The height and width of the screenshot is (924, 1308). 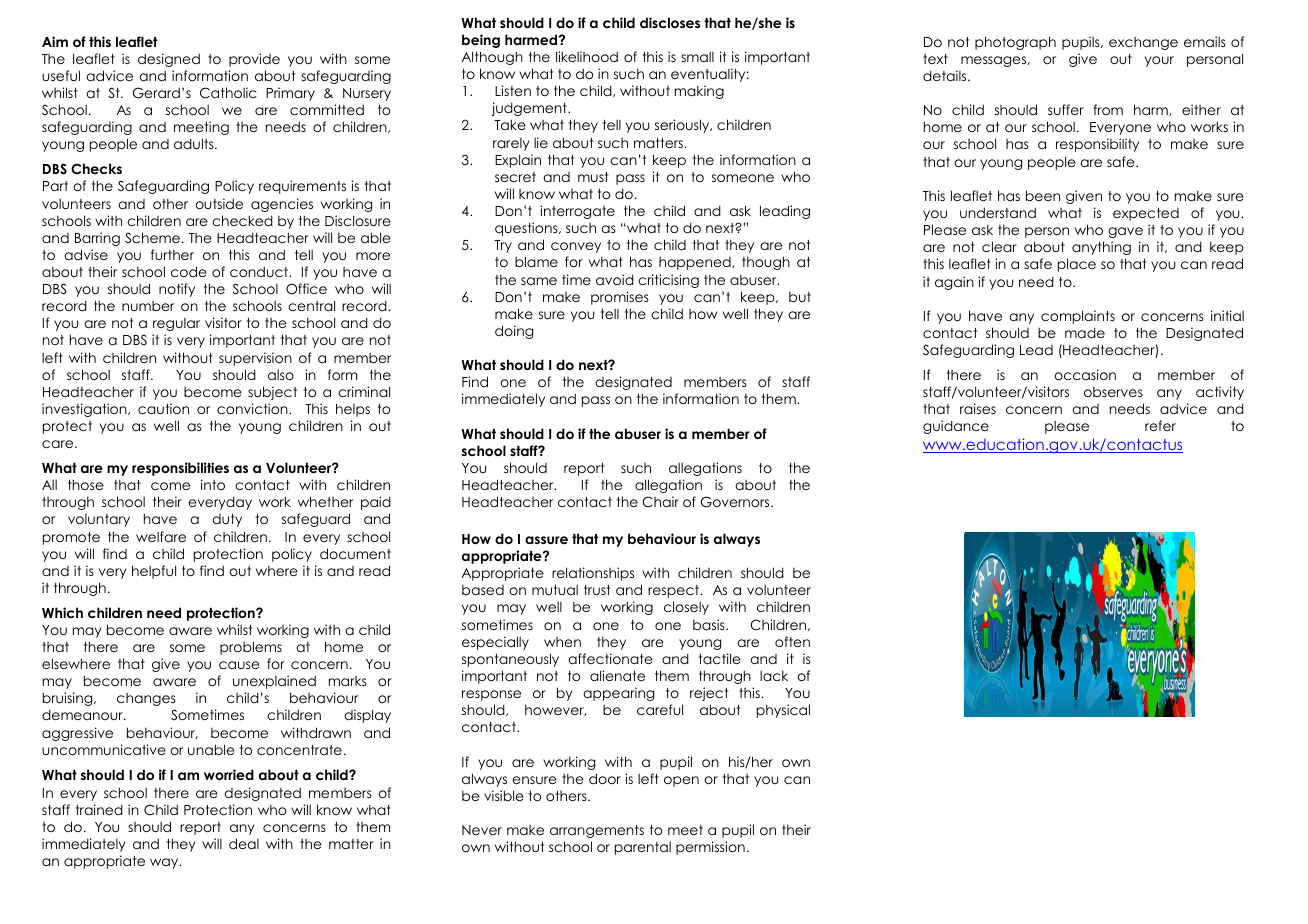 I want to click on arrangements, so click(x=597, y=831).
